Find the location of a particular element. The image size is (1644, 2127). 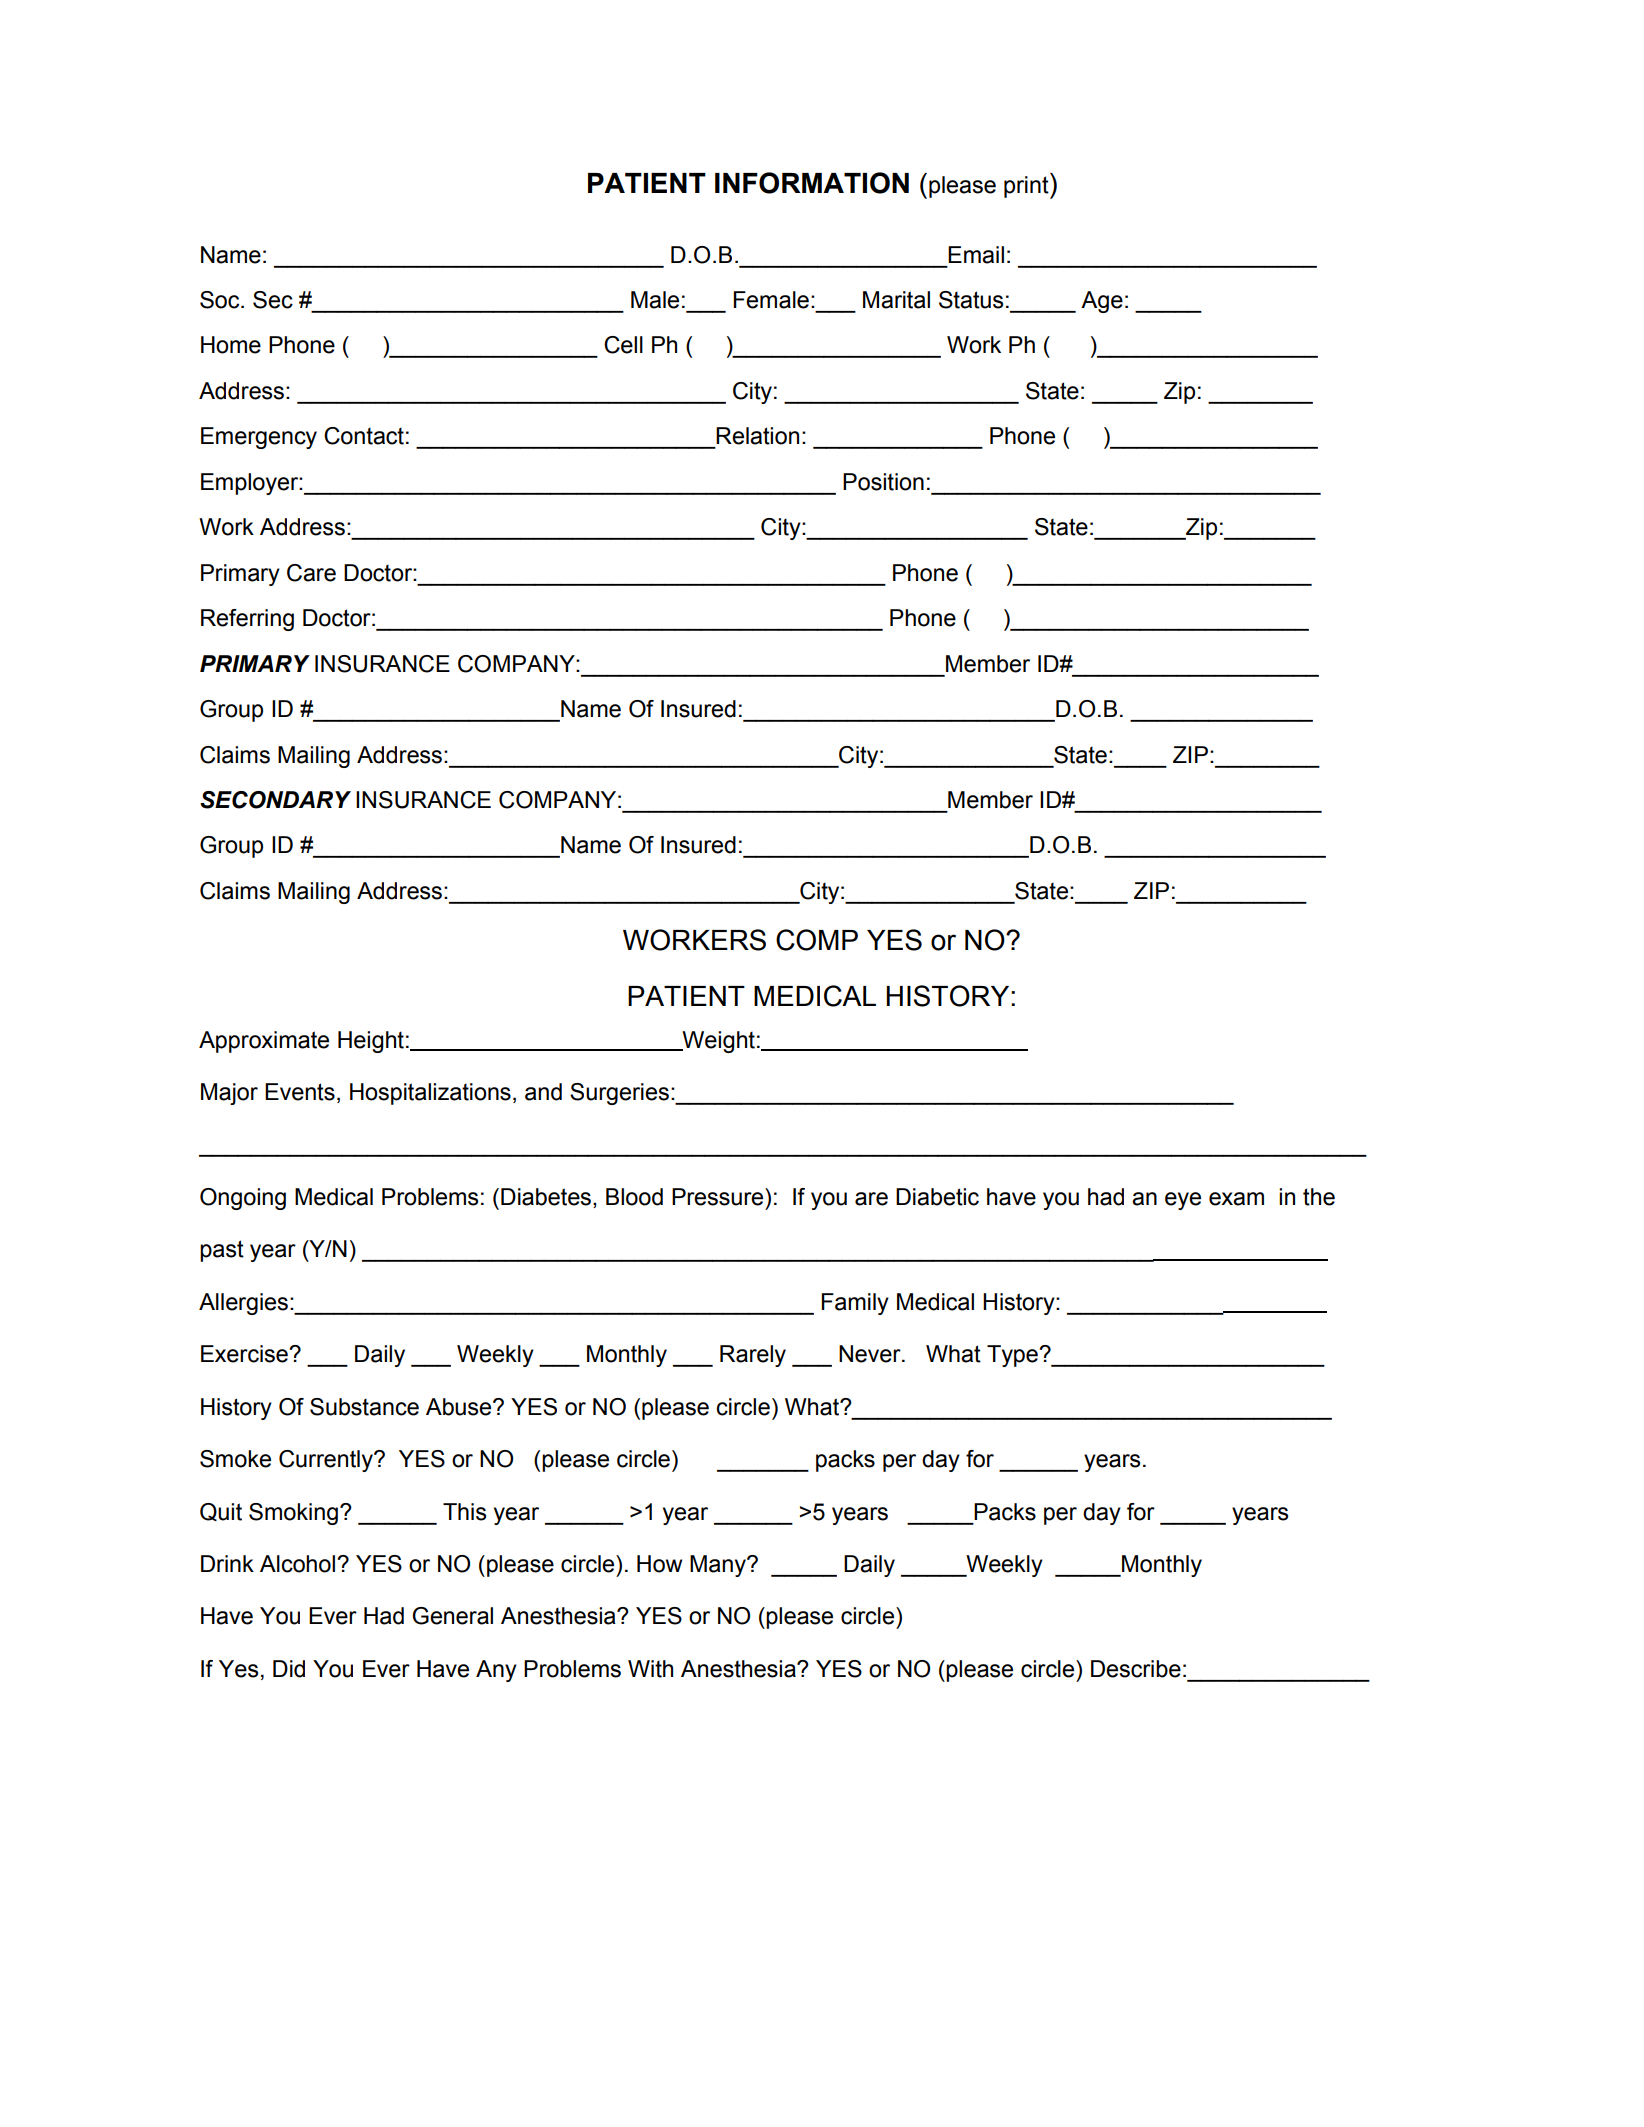

Age is located at coordinates (1102, 302).
